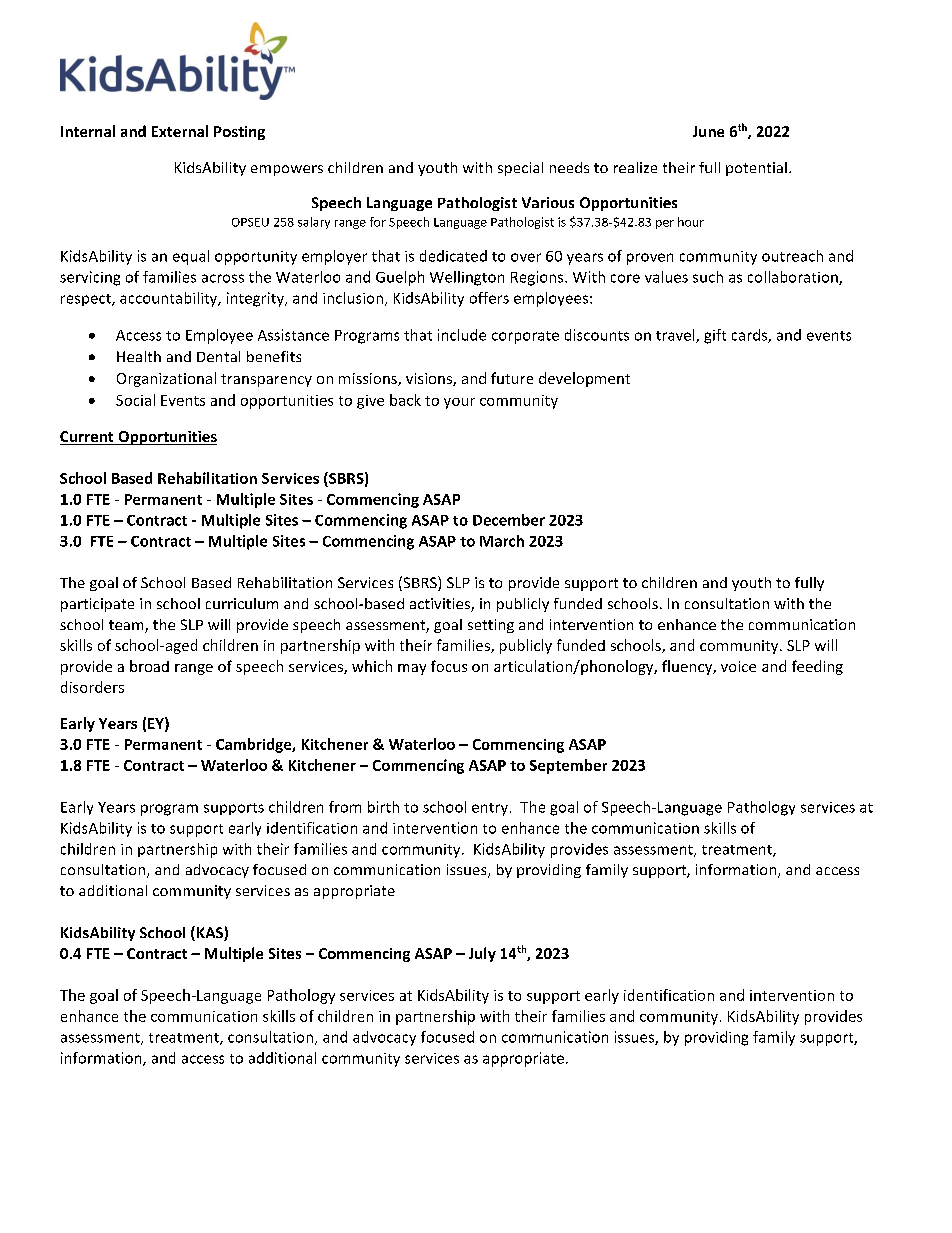  Describe the element at coordinates (180, 131) in the screenshot. I see `External` at that location.
